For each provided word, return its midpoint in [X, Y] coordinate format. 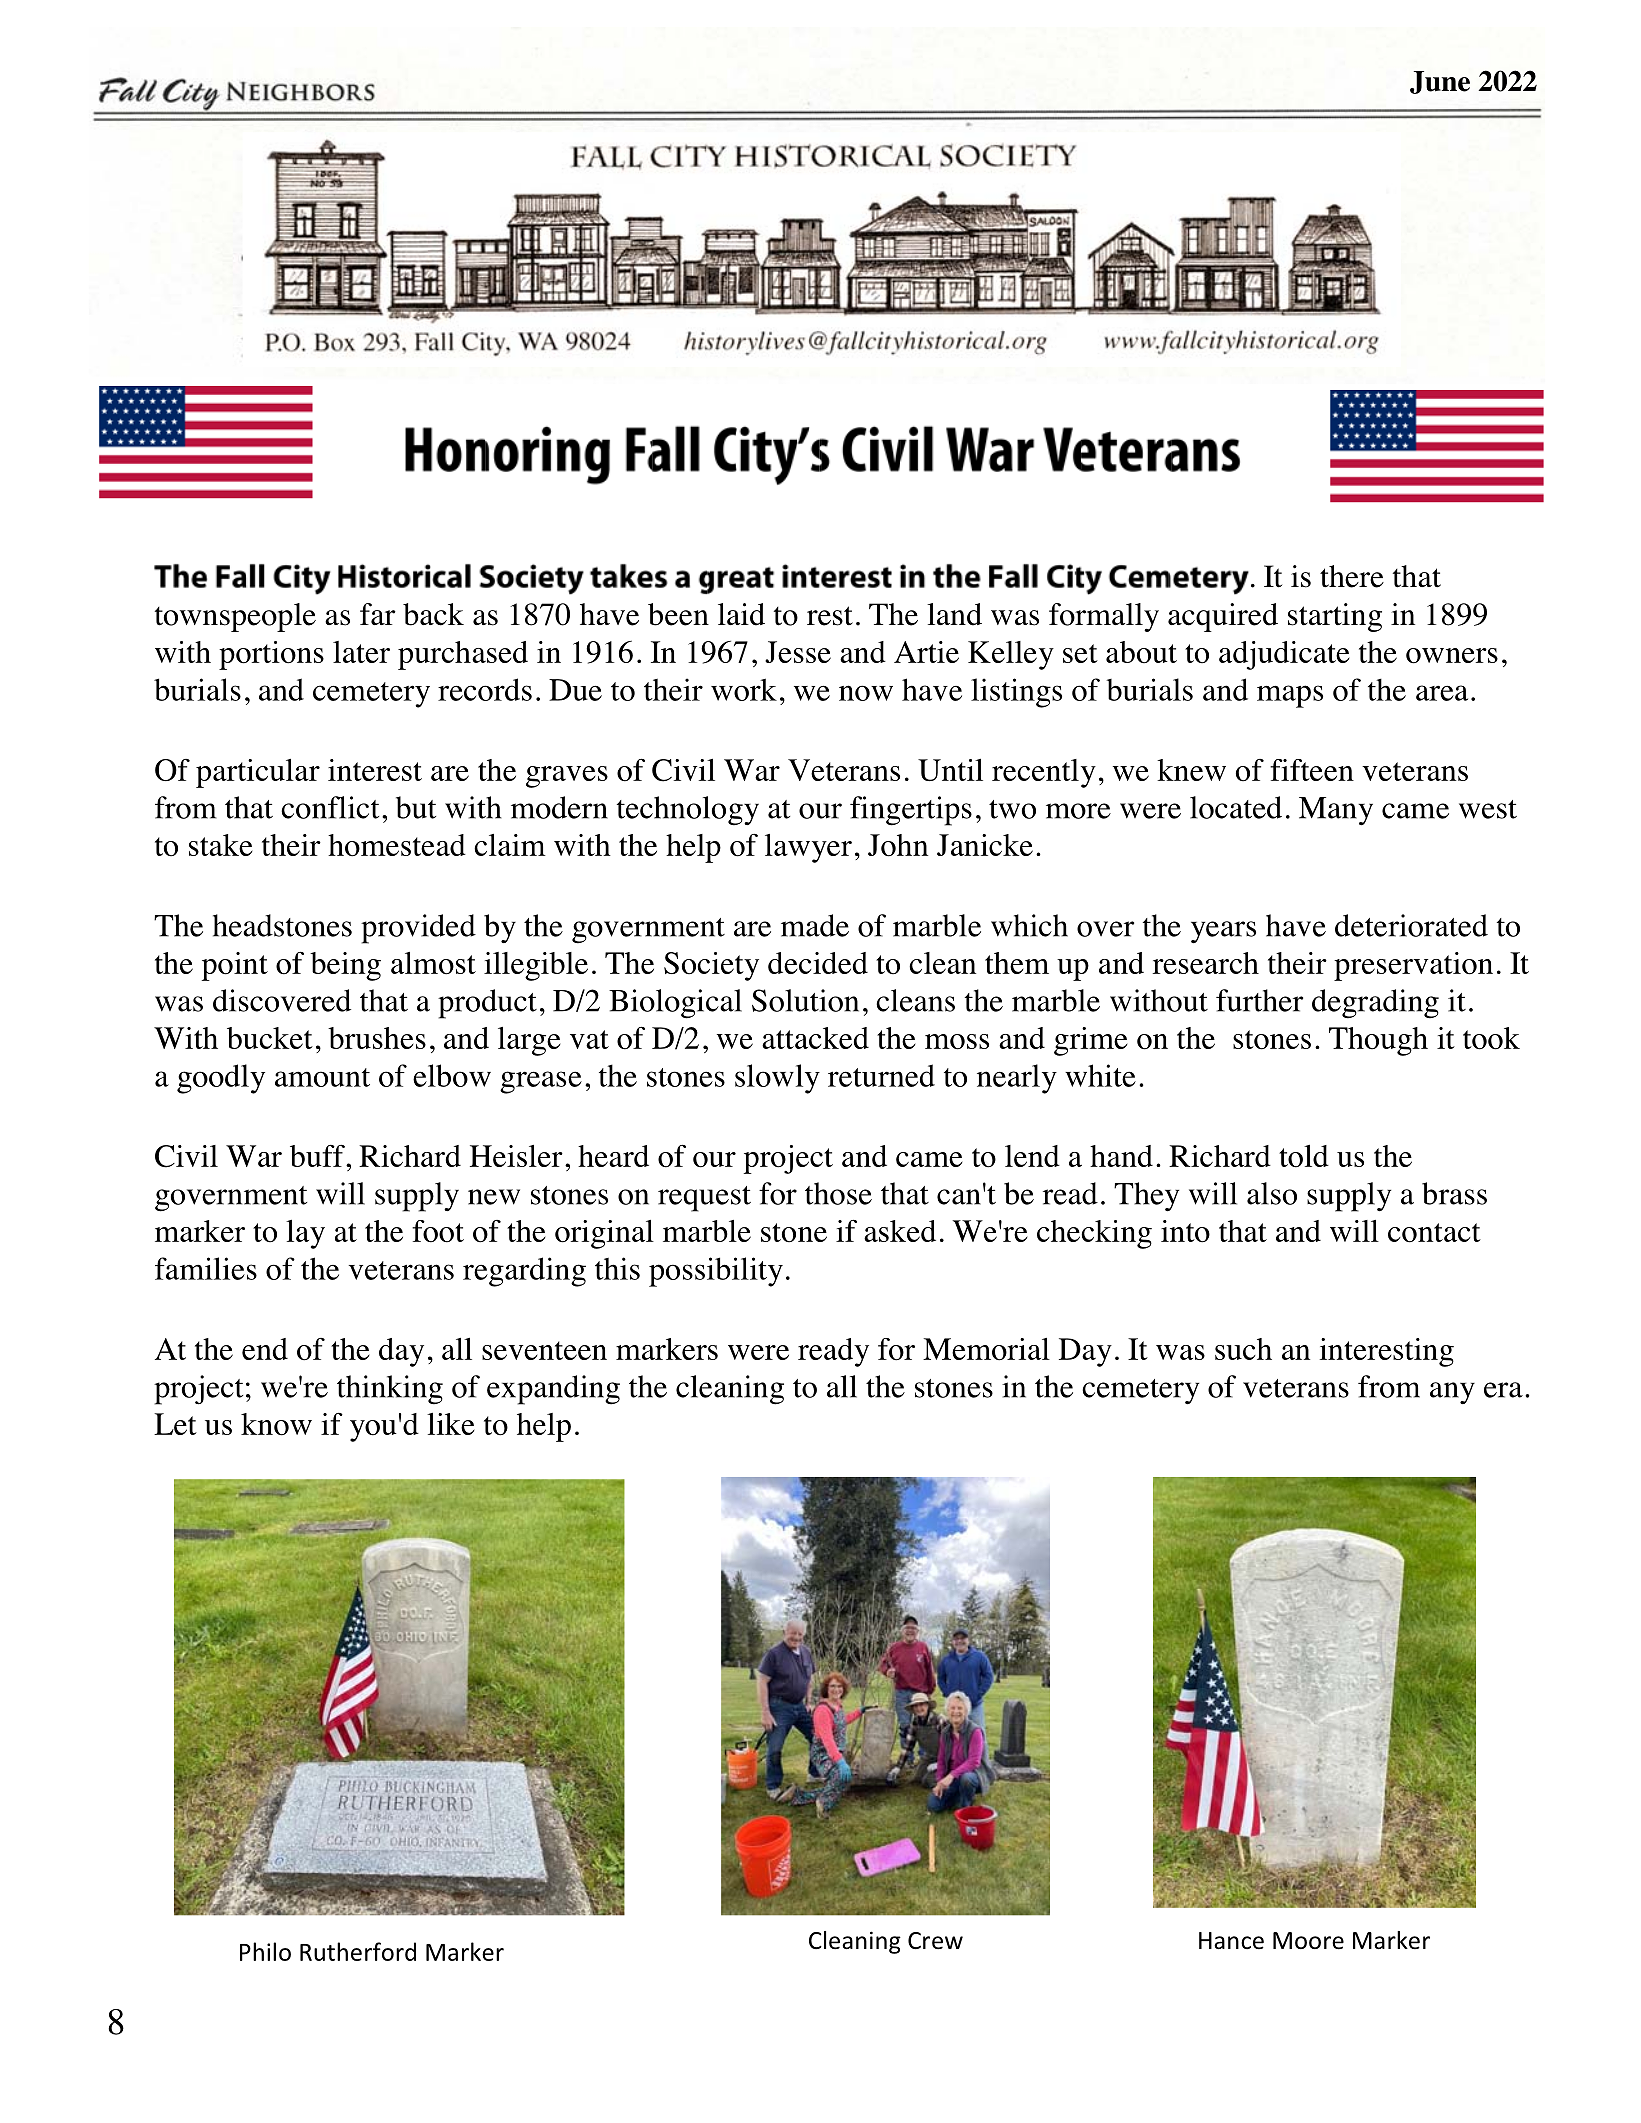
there [1352, 576]
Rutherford [358, 1951]
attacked [815, 1038]
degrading [1375, 1004]
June [1440, 82]
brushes [377, 1038]
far [378, 614]
